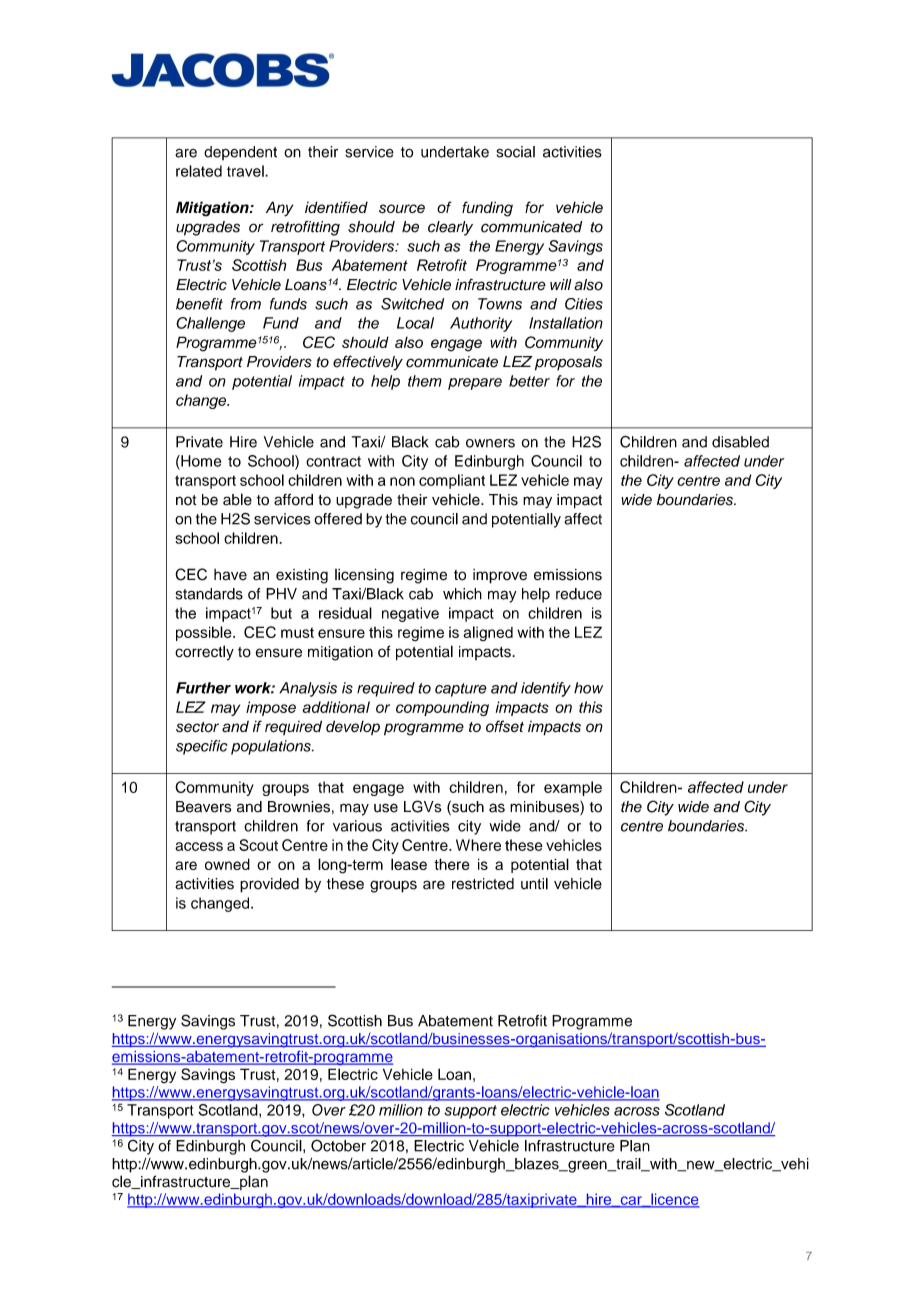 The width and height of the image is (924, 1308). Describe the element at coordinates (529, 381) in the image. I see `better` at that location.
